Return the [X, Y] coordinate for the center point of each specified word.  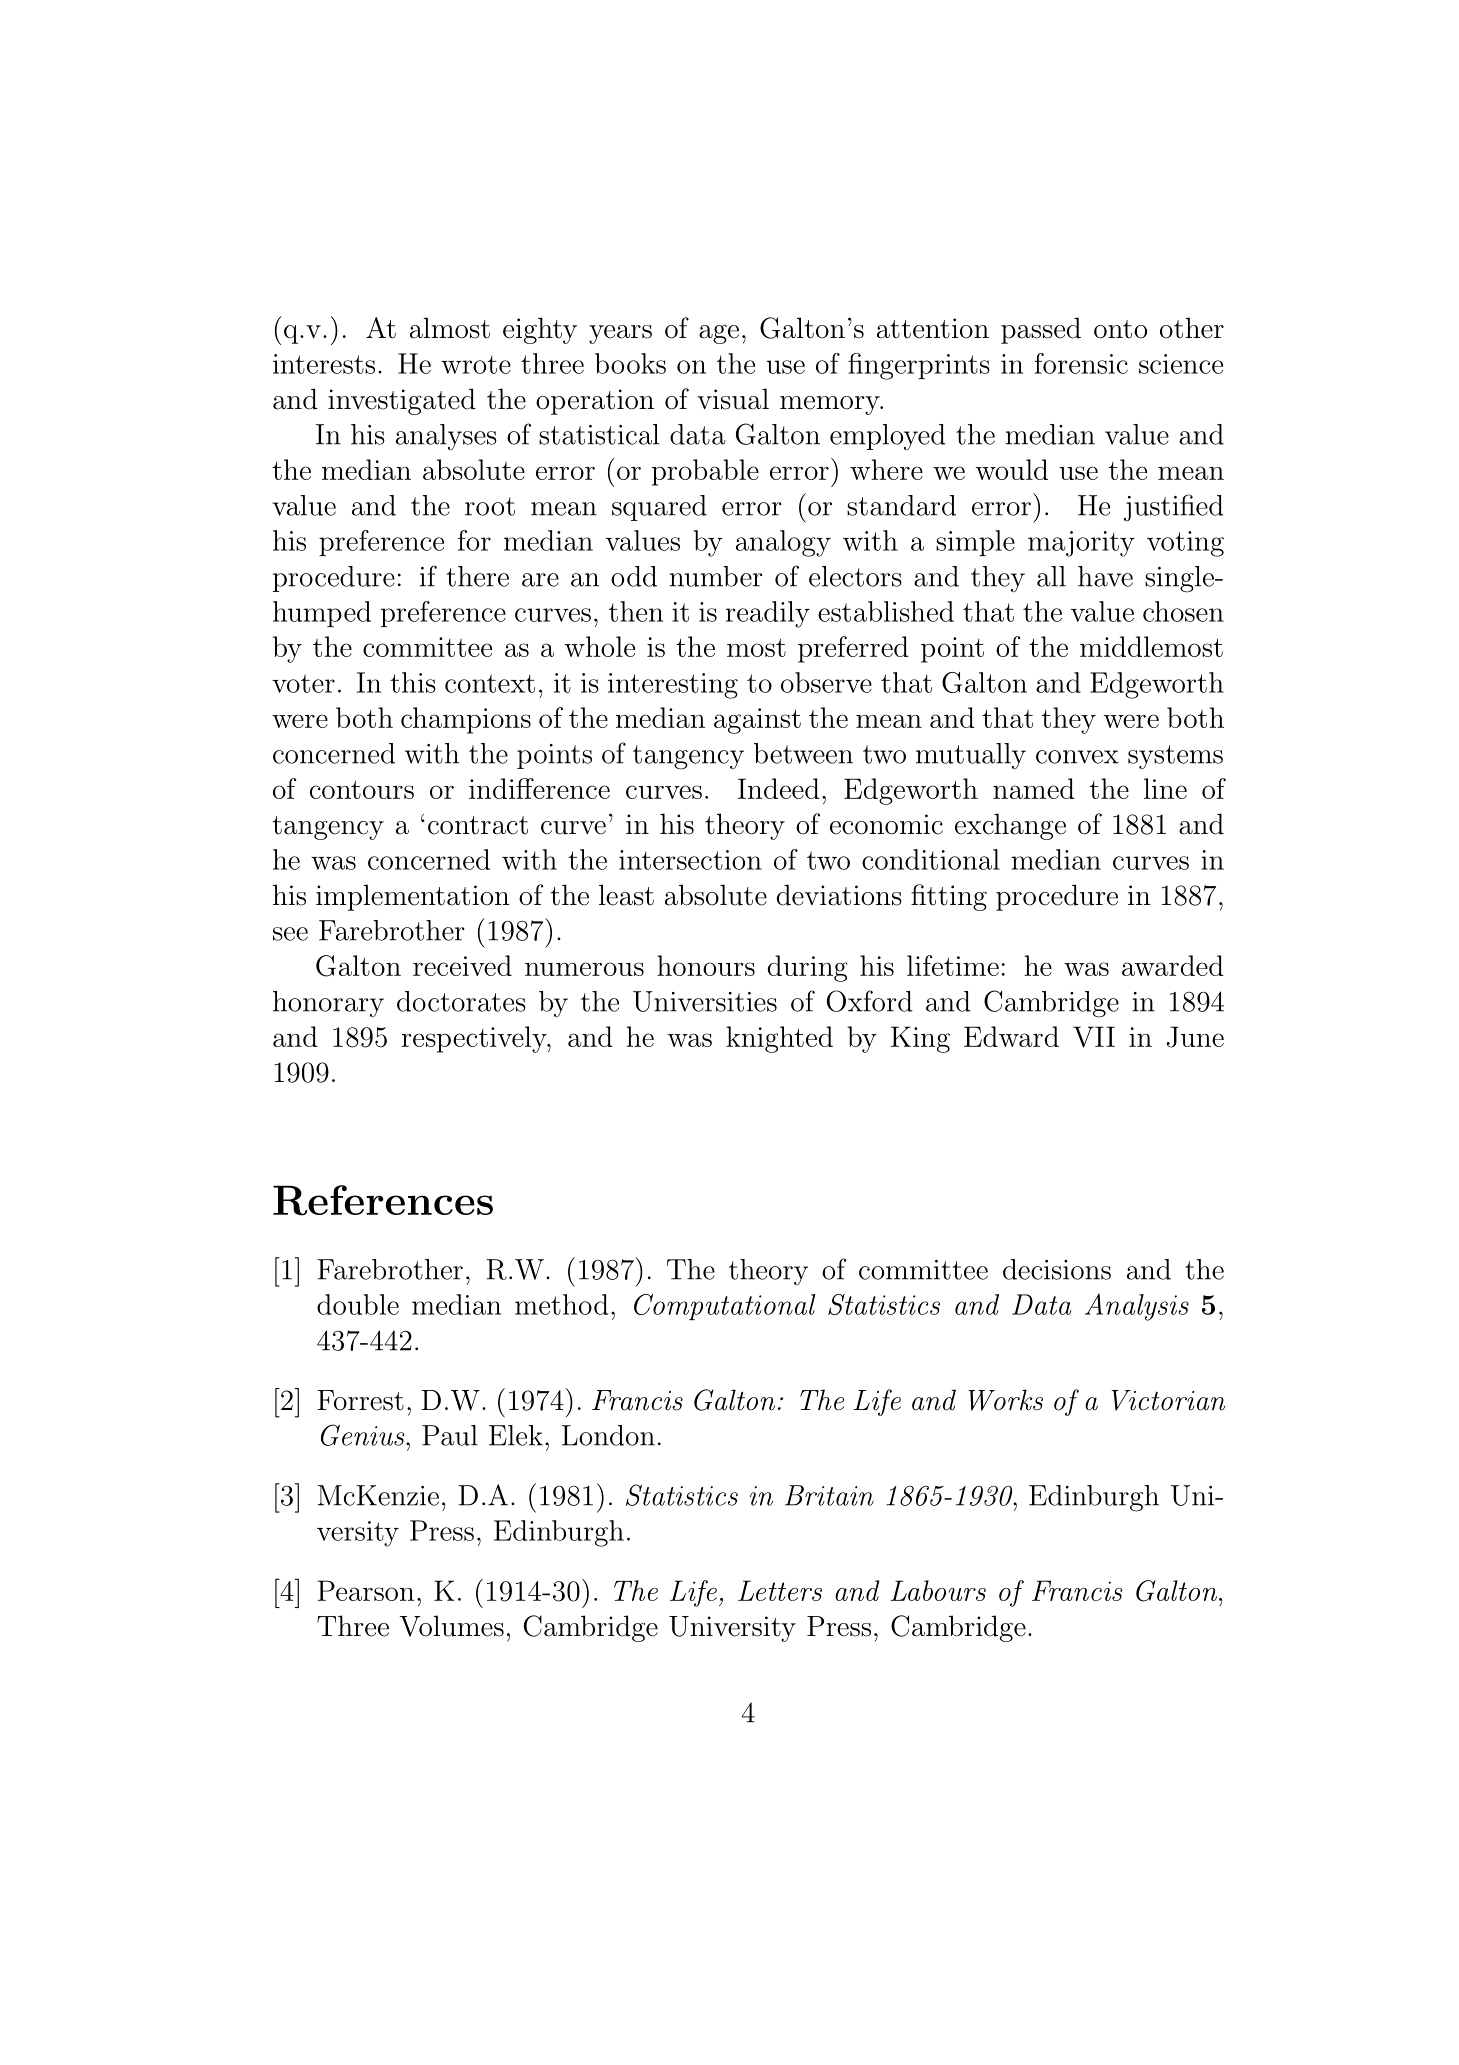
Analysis [1137, 1307]
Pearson [366, 1590]
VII [1094, 1037]
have [1105, 576]
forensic [1081, 363]
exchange [1010, 826]
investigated [402, 401]
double [358, 1304]
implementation [413, 897]
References [383, 1200]
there [477, 576]
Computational [725, 1307]
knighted [779, 1039]
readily [768, 614]
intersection [690, 860]
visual [733, 399]
